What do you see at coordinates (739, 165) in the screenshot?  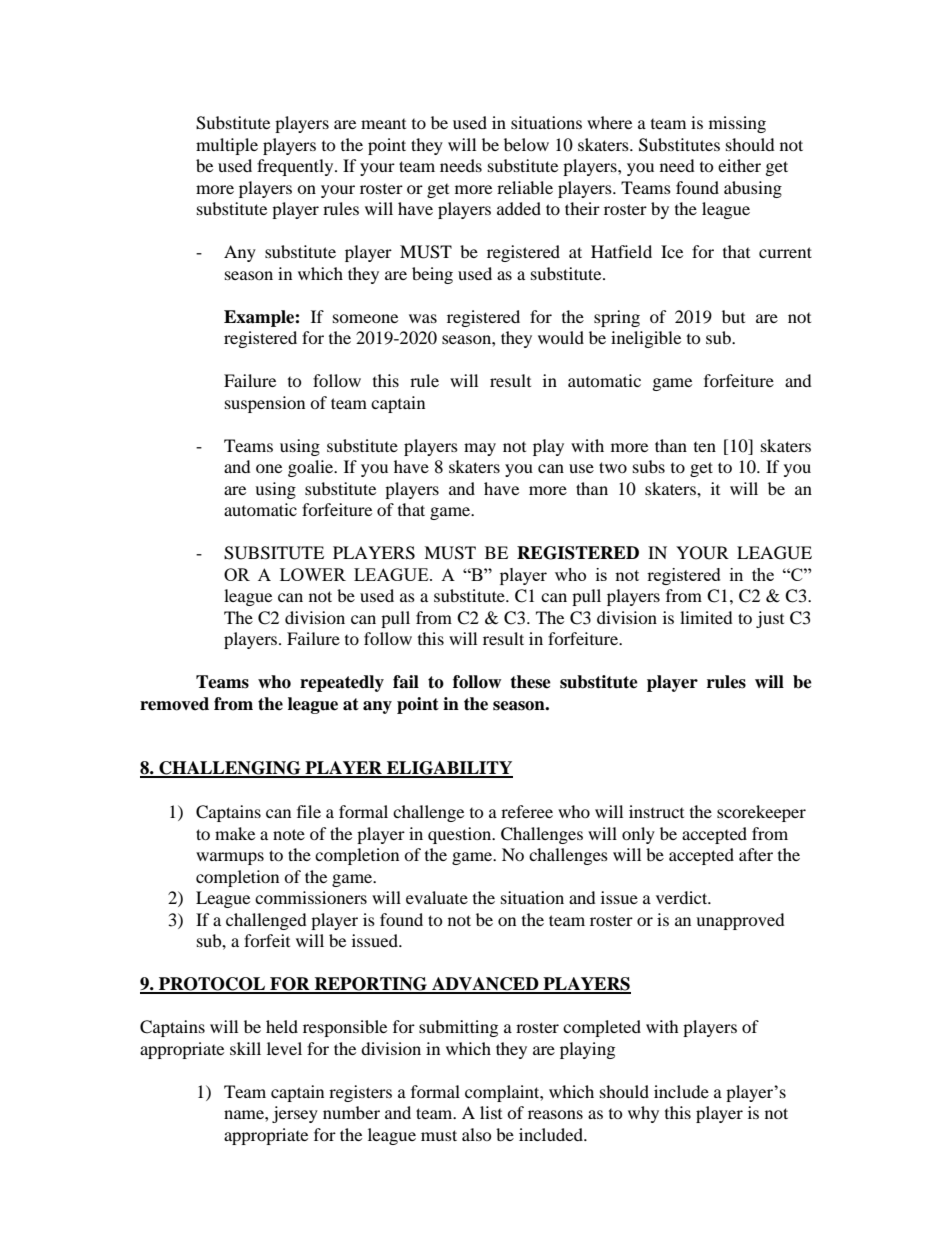 I see `either` at bounding box center [739, 165].
